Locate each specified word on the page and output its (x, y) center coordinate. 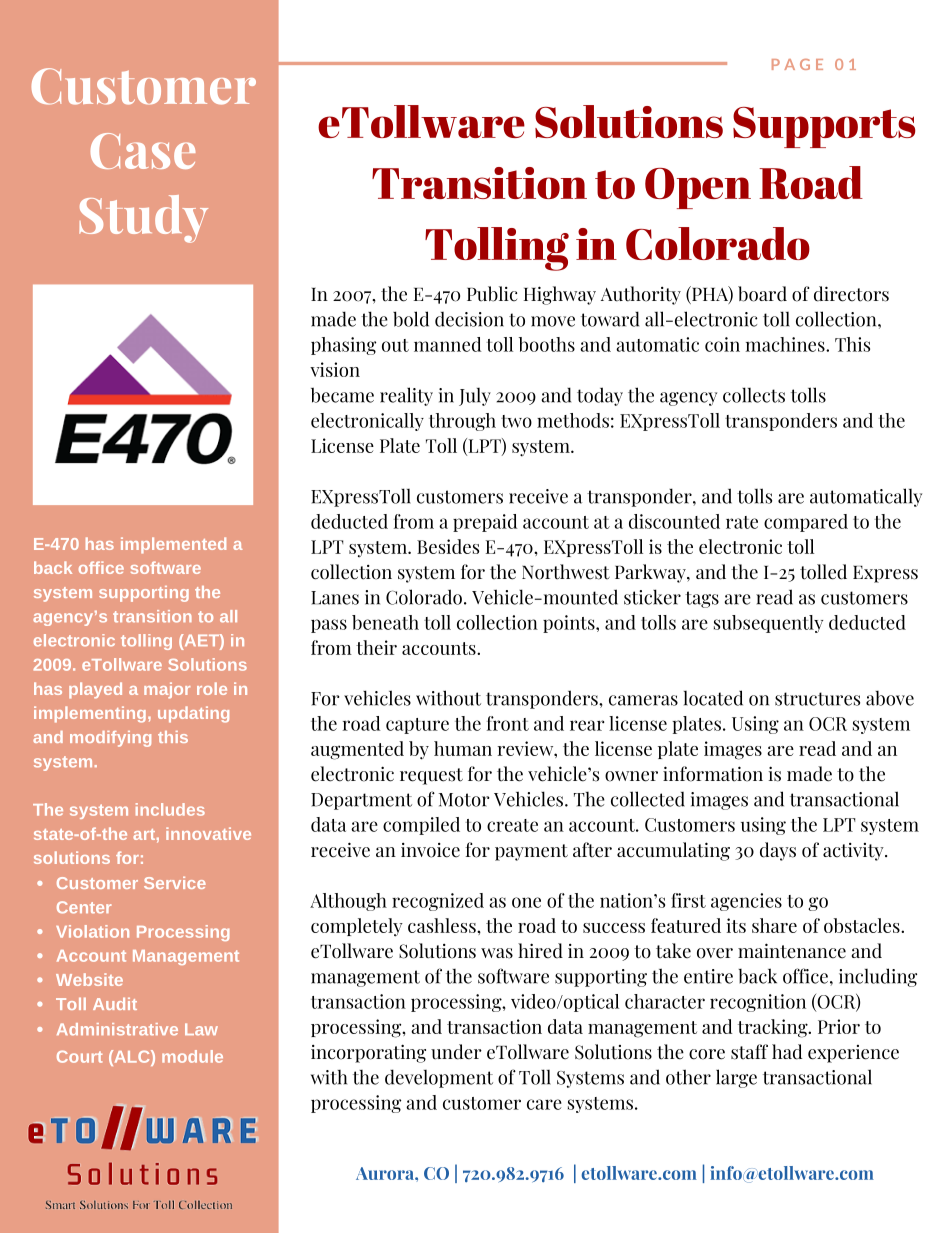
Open (698, 188)
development (439, 1078)
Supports (824, 127)
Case (143, 151)
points (570, 624)
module (192, 1056)
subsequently (768, 624)
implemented (173, 545)
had (787, 1052)
